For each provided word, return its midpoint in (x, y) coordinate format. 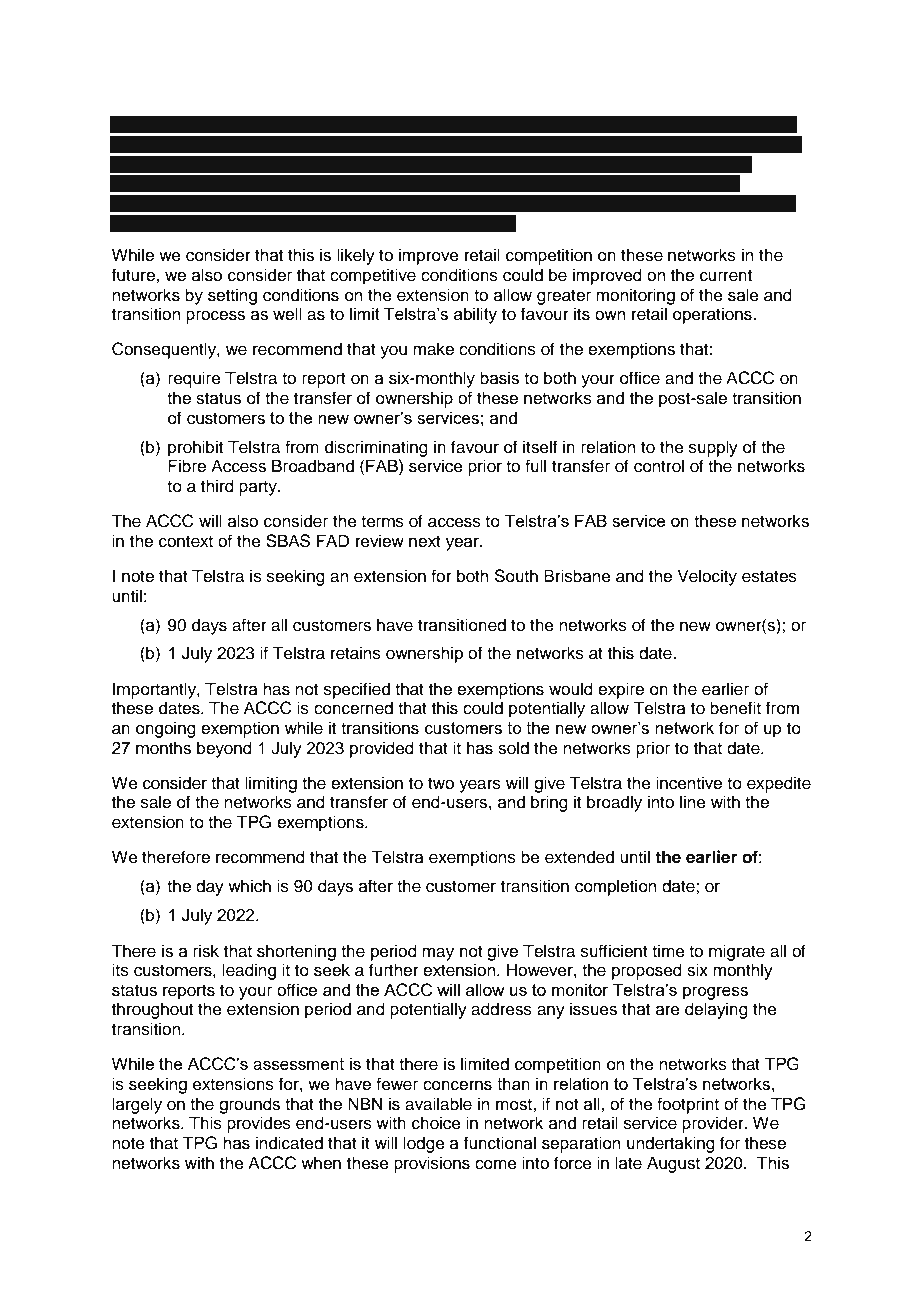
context (186, 542)
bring (549, 803)
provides (259, 1124)
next (425, 542)
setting (232, 296)
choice (436, 1123)
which (249, 886)
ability (475, 315)
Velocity (707, 577)
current (726, 276)
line (693, 802)
